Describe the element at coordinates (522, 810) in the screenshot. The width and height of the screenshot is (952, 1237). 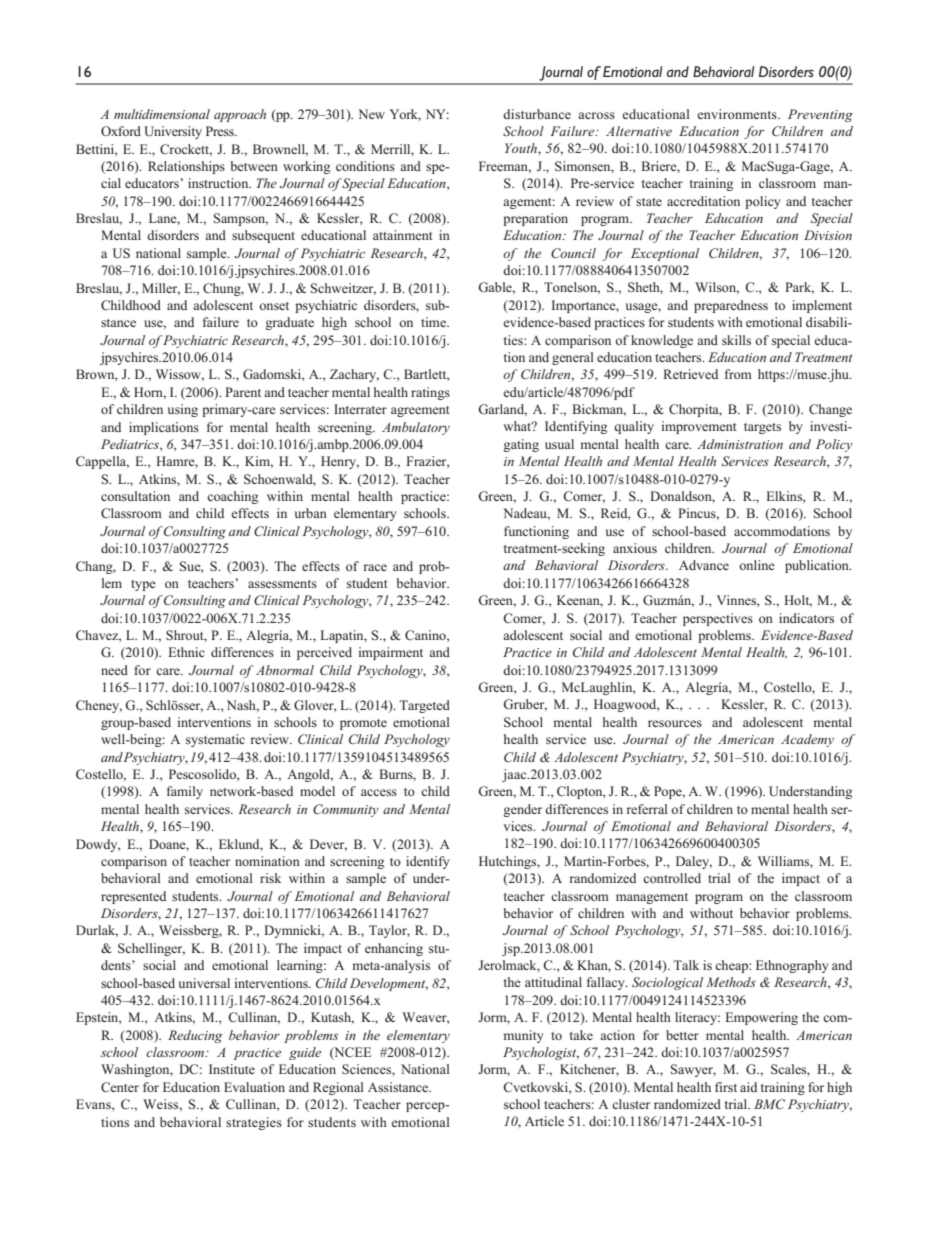
I see `gender` at that location.
